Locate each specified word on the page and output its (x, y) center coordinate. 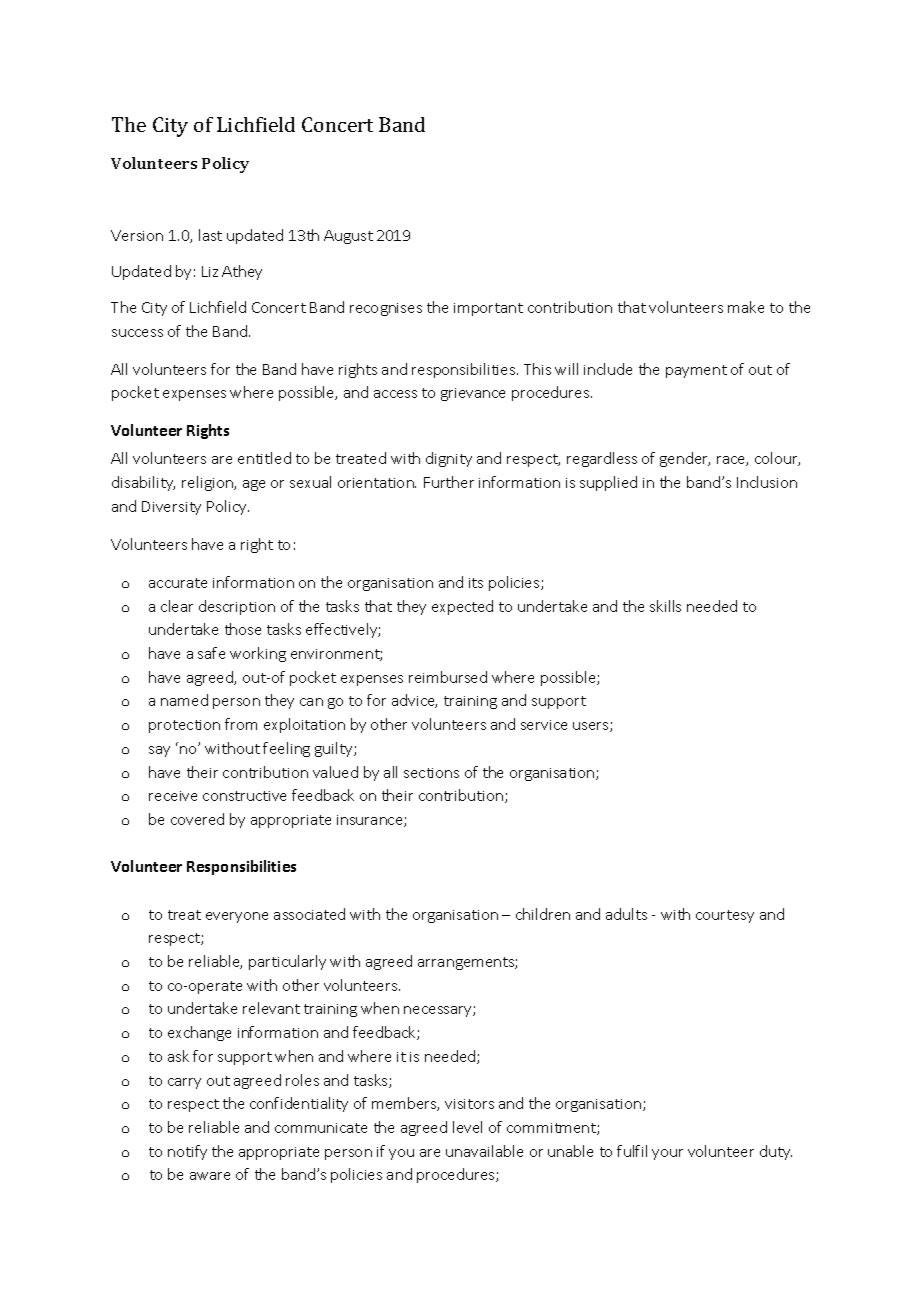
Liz (210, 271)
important (488, 309)
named (184, 700)
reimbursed (448, 677)
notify (187, 1152)
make (746, 307)
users (592, 727)
